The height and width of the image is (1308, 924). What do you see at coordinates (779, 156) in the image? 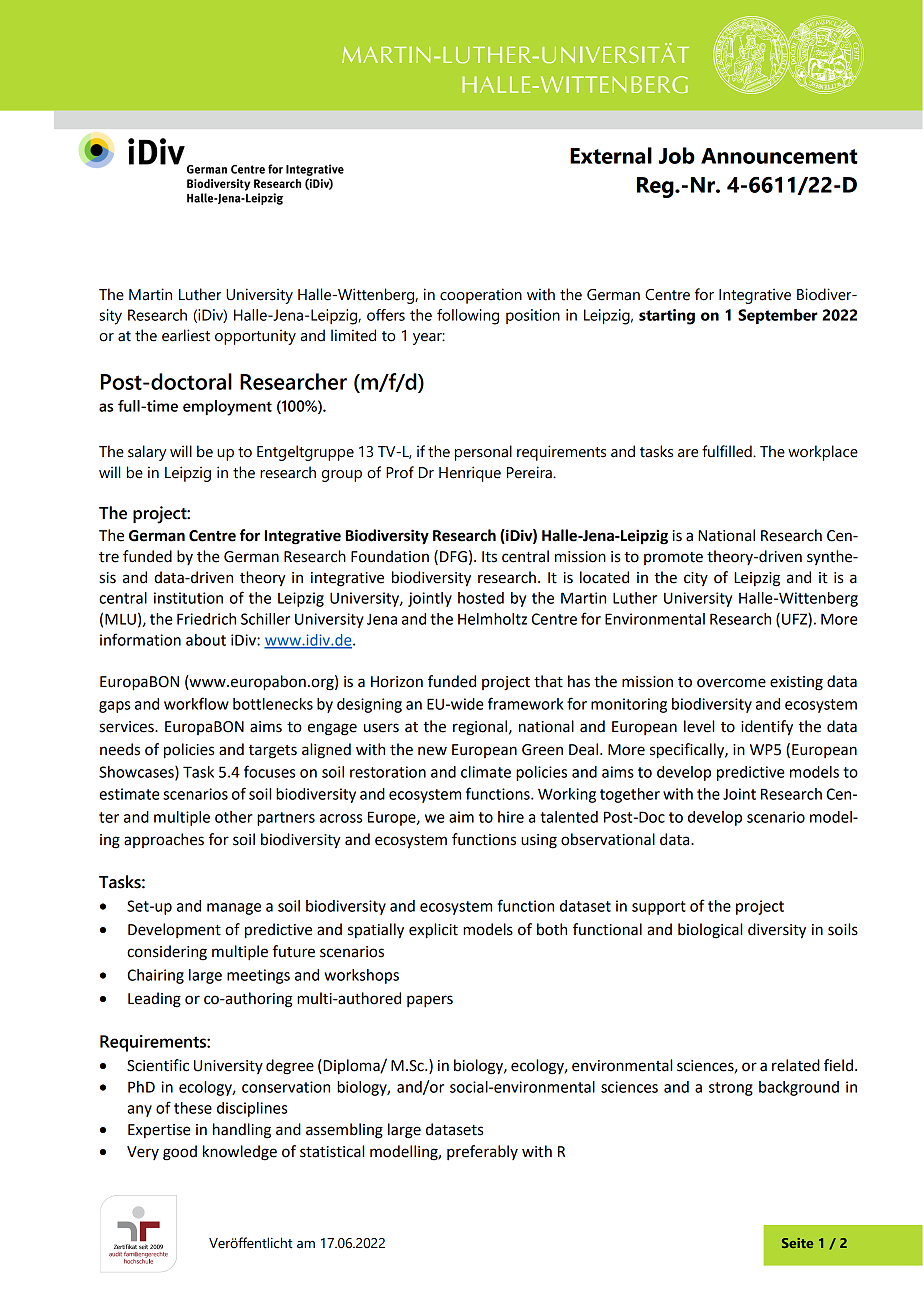
I see `Announcement` at bounding box center [779, 156].
